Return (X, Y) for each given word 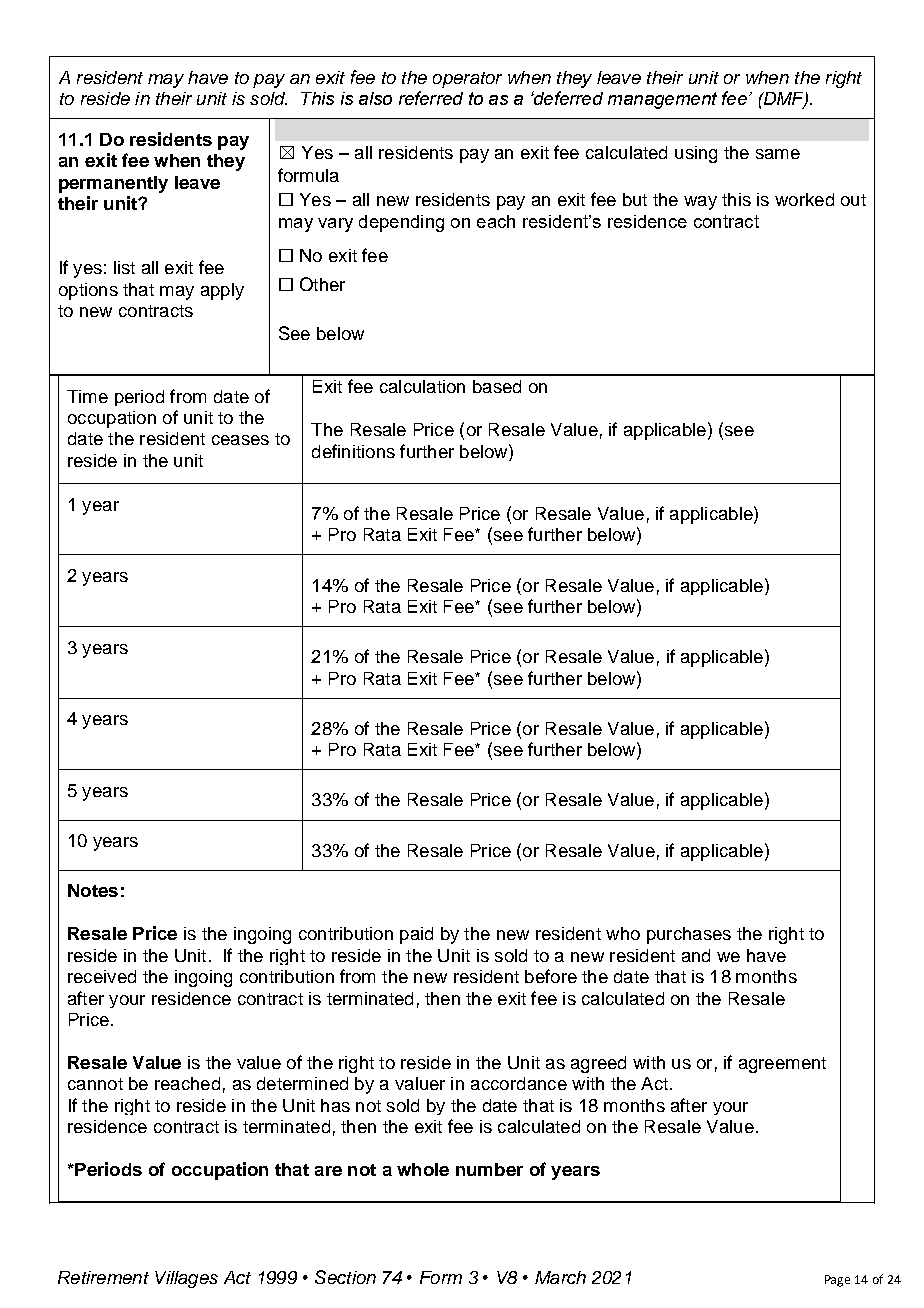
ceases (240, 440)
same (778, 154)
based (497, 386)
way (700, 203)
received (102, 976)
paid (416, 935)
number (489, 1169)
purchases (689, 935)
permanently (113, 184)
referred (431, 98)
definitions (353, 451)
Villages (186, 1279)
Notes (93, 890)
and (696, 955)
